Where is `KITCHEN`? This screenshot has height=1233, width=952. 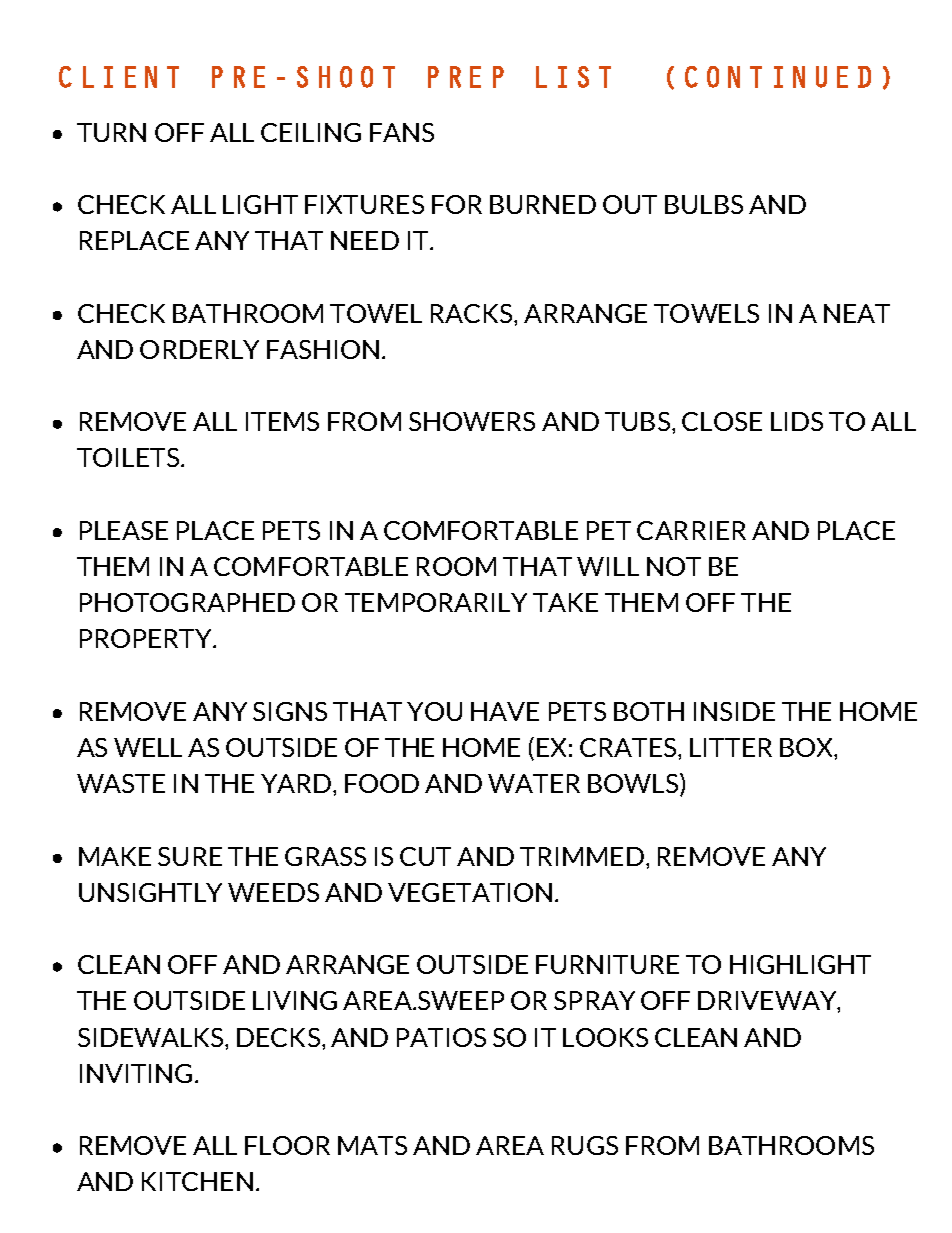 KITCHEN is located at coordinates (197, 1181).
